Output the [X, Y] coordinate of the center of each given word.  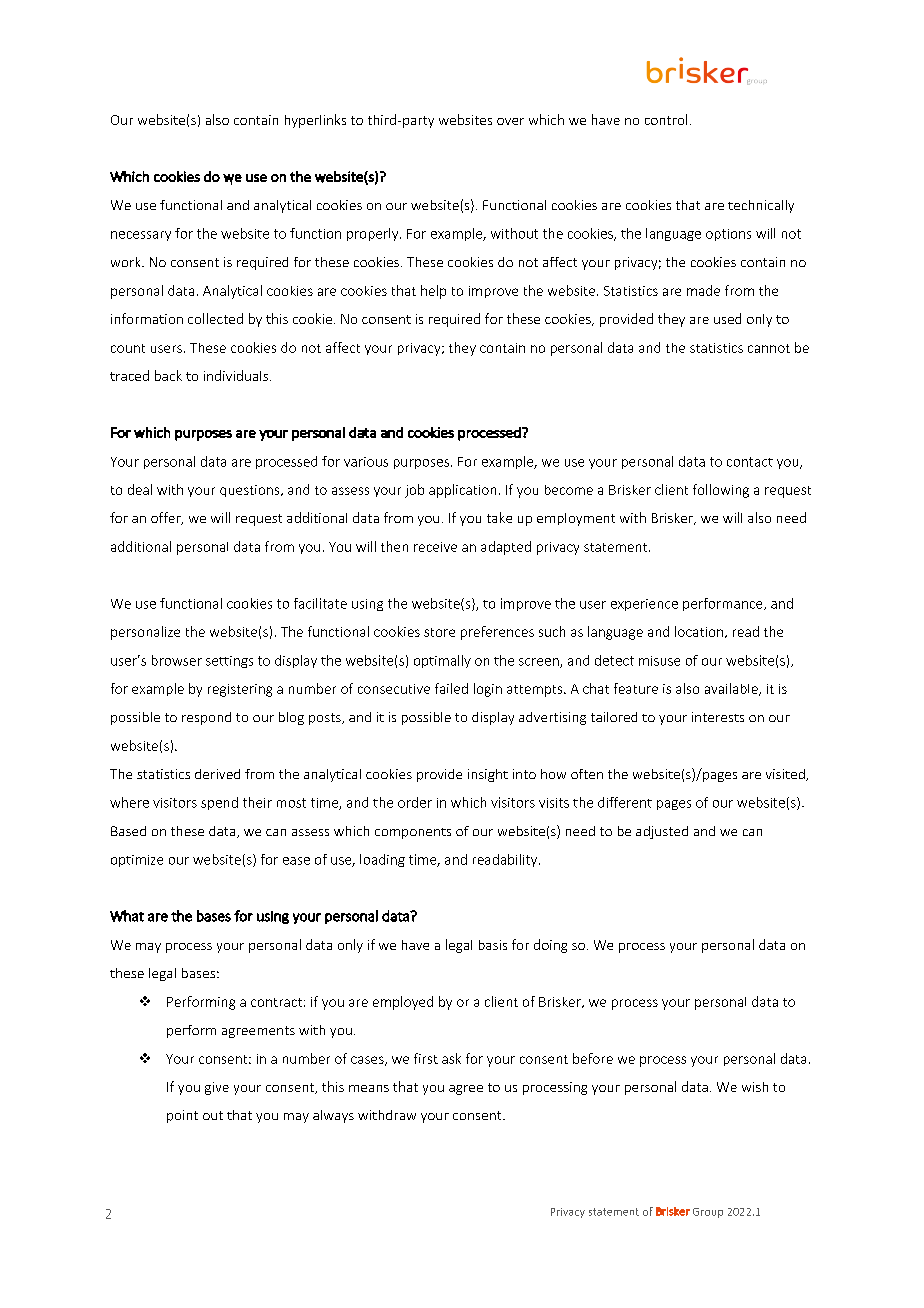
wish [755, 1087]
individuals [236, 375]
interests [718, 717]
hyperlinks [315, 121]
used [727, 318]
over [510, 121]
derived [217, 774]
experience [644, 605]
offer [167, 518]
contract [276, 1002]
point [182, 1116]
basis [493, 945]
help [433, 292]
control [666, 119]
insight [488, 775]
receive [435, 547]
